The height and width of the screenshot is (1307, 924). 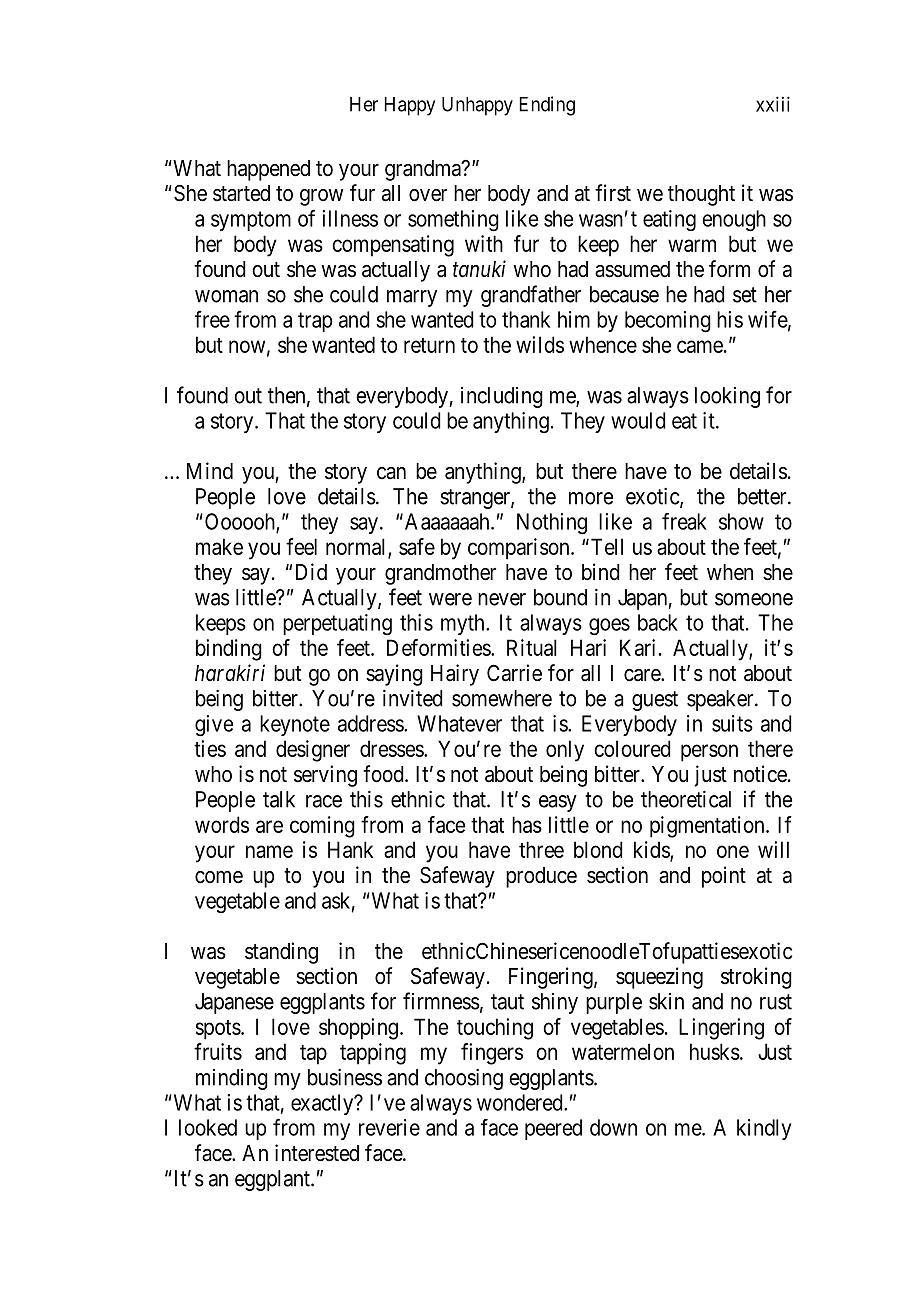 What do you see at coordinates (701, 195) in the screenshot?
I see `thought` at bounding box center [701, 195].
